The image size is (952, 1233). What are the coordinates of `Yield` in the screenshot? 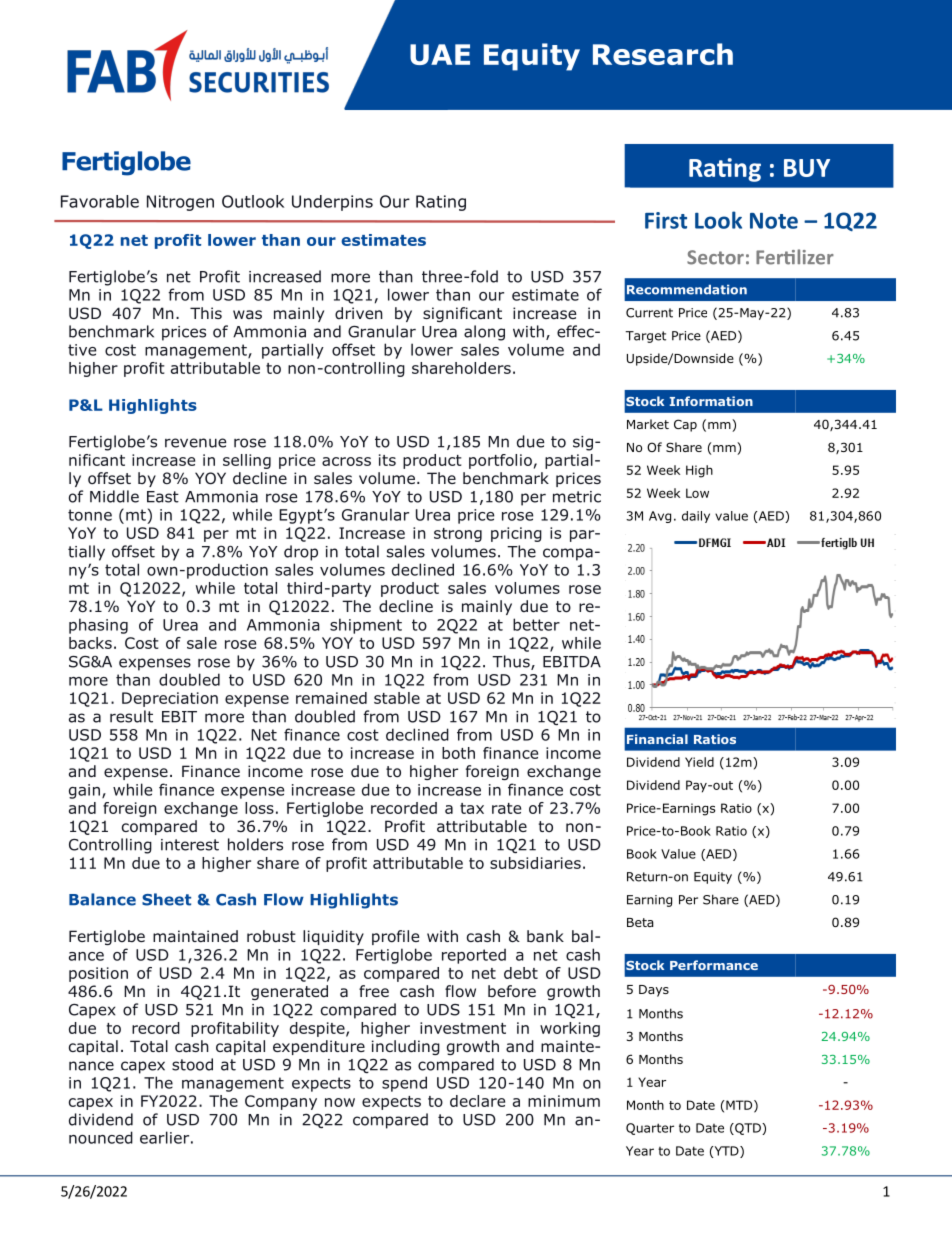 It's located at (699, 762).
